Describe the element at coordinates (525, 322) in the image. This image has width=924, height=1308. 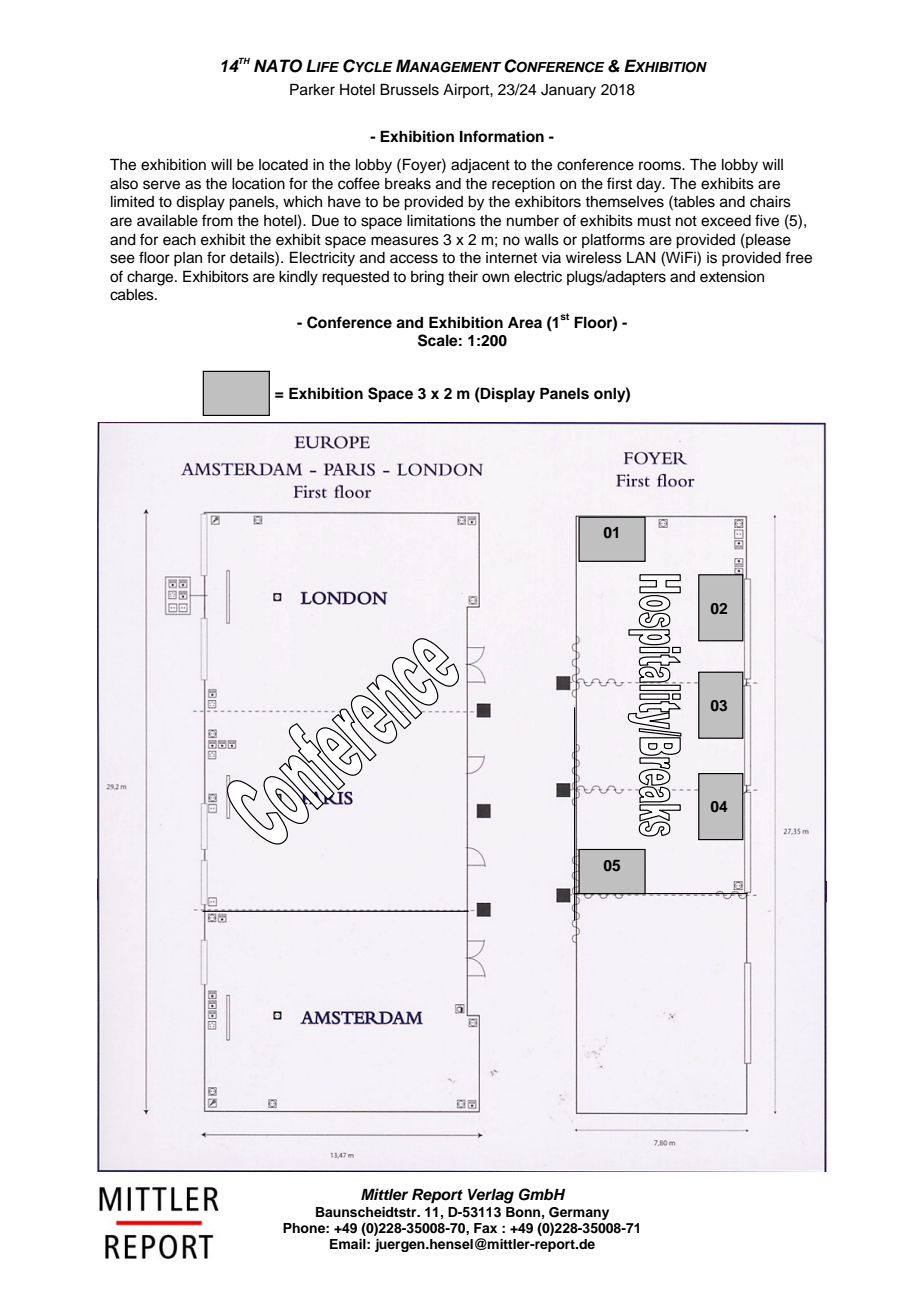
I see `Area` at that location.
